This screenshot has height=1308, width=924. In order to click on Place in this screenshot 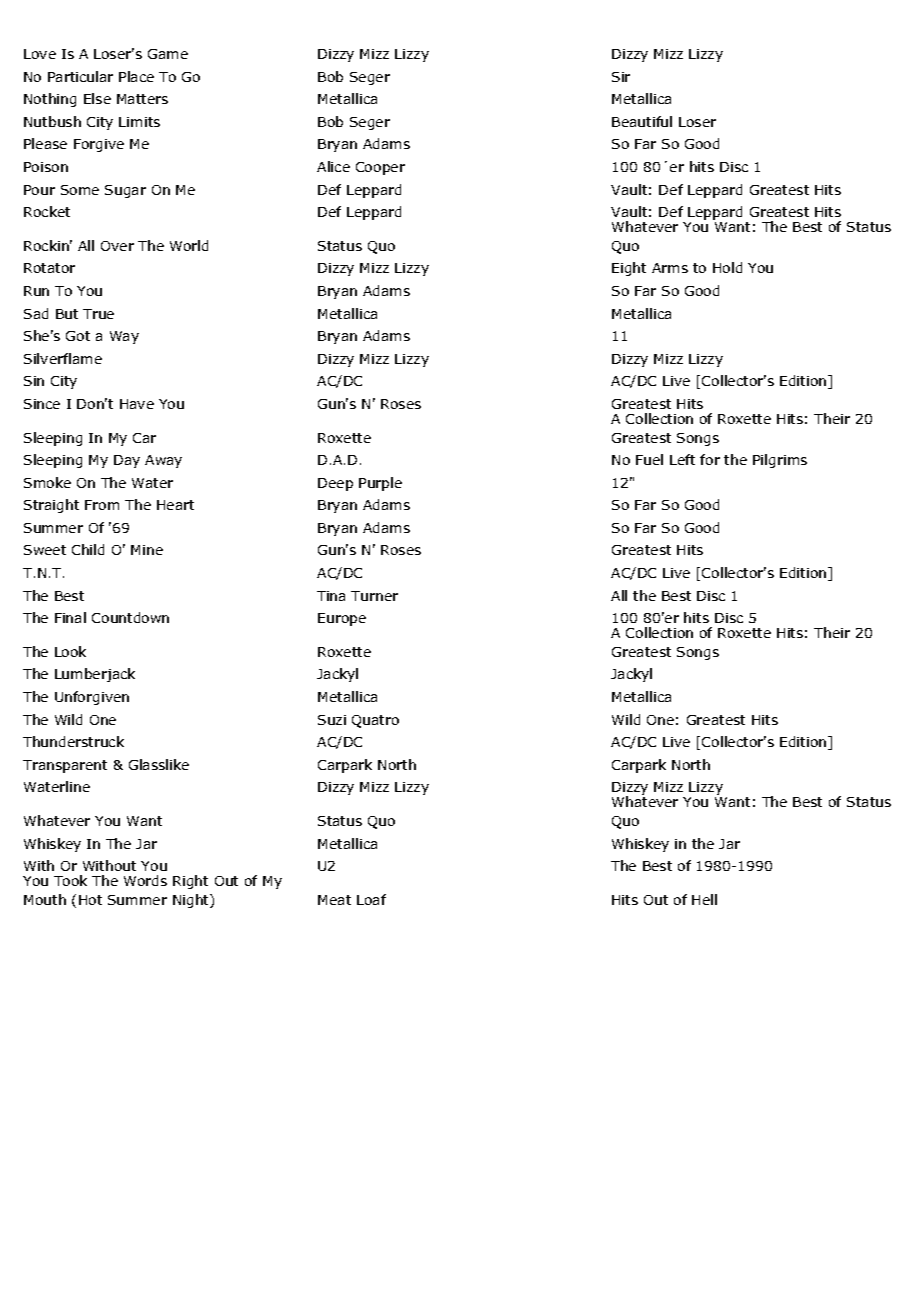, I will do `click(136, 76)`.
